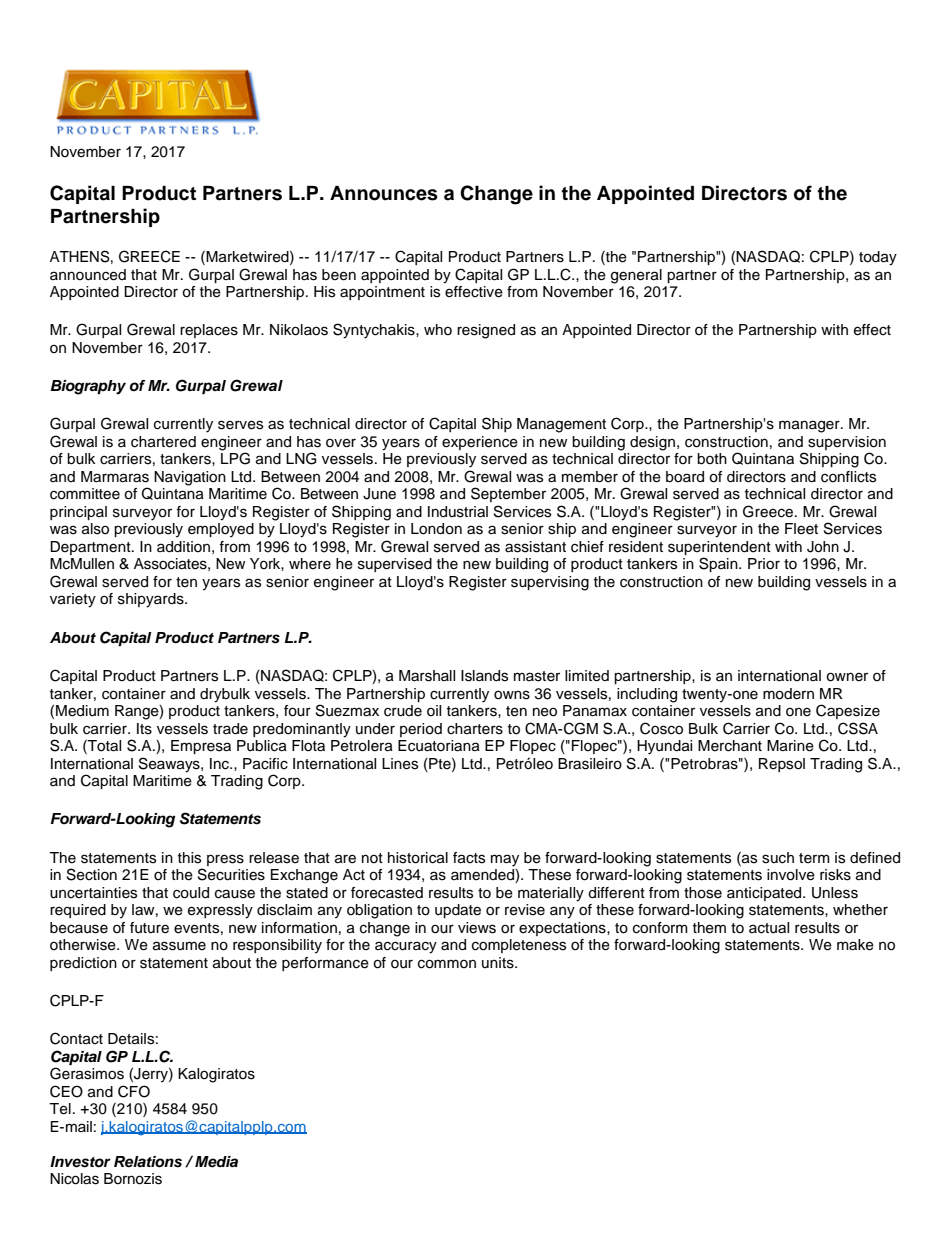 This image has width=952, height=1233. Describe the element at coordinates (810, 426) in the image. I see `manager` at that location.
